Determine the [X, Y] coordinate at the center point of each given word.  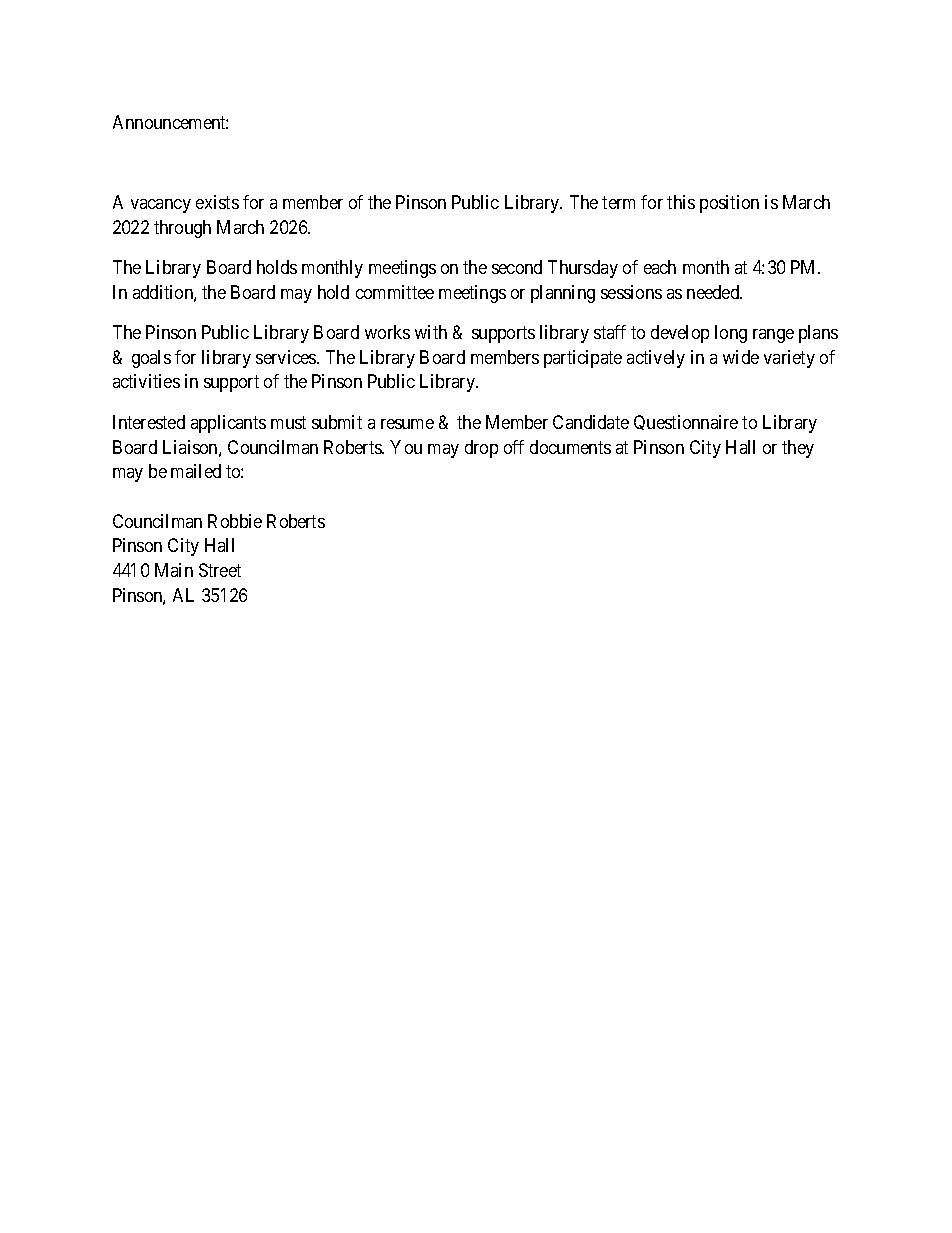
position [729, 204]
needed [714, 292]
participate [583, 359]
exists [217, 202]
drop [481, 449]
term [618, 202]
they [798, 449]
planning [563, 294]
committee [395, 292]
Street [220, 570]
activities [146, 381]
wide [741, 357]
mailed [196, 471]
